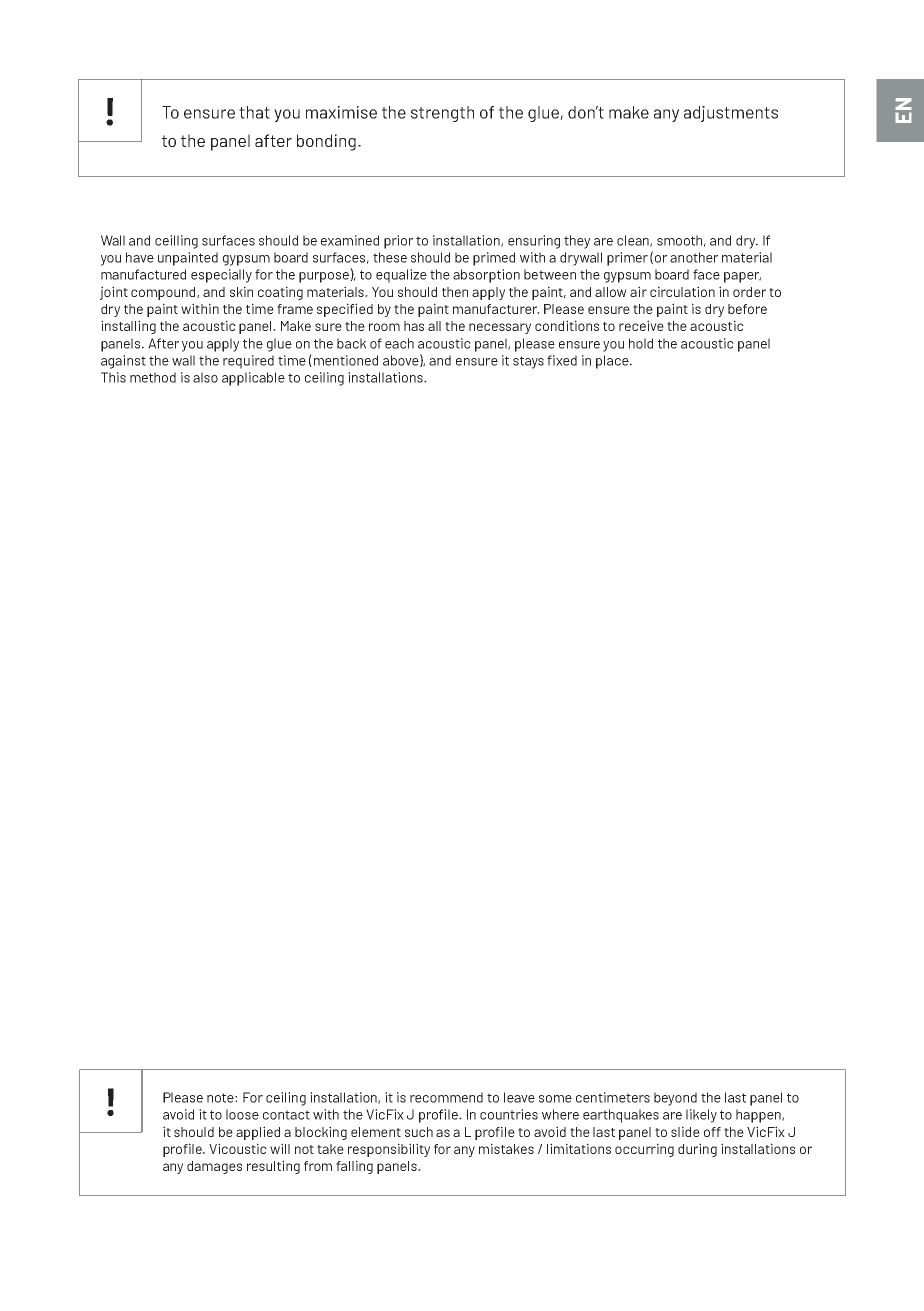 Image resolution: width=924 pixels, height=1311 pixels. Describe the element at coordinates (731, 114) in the page. I see `adjustments` at that location.
